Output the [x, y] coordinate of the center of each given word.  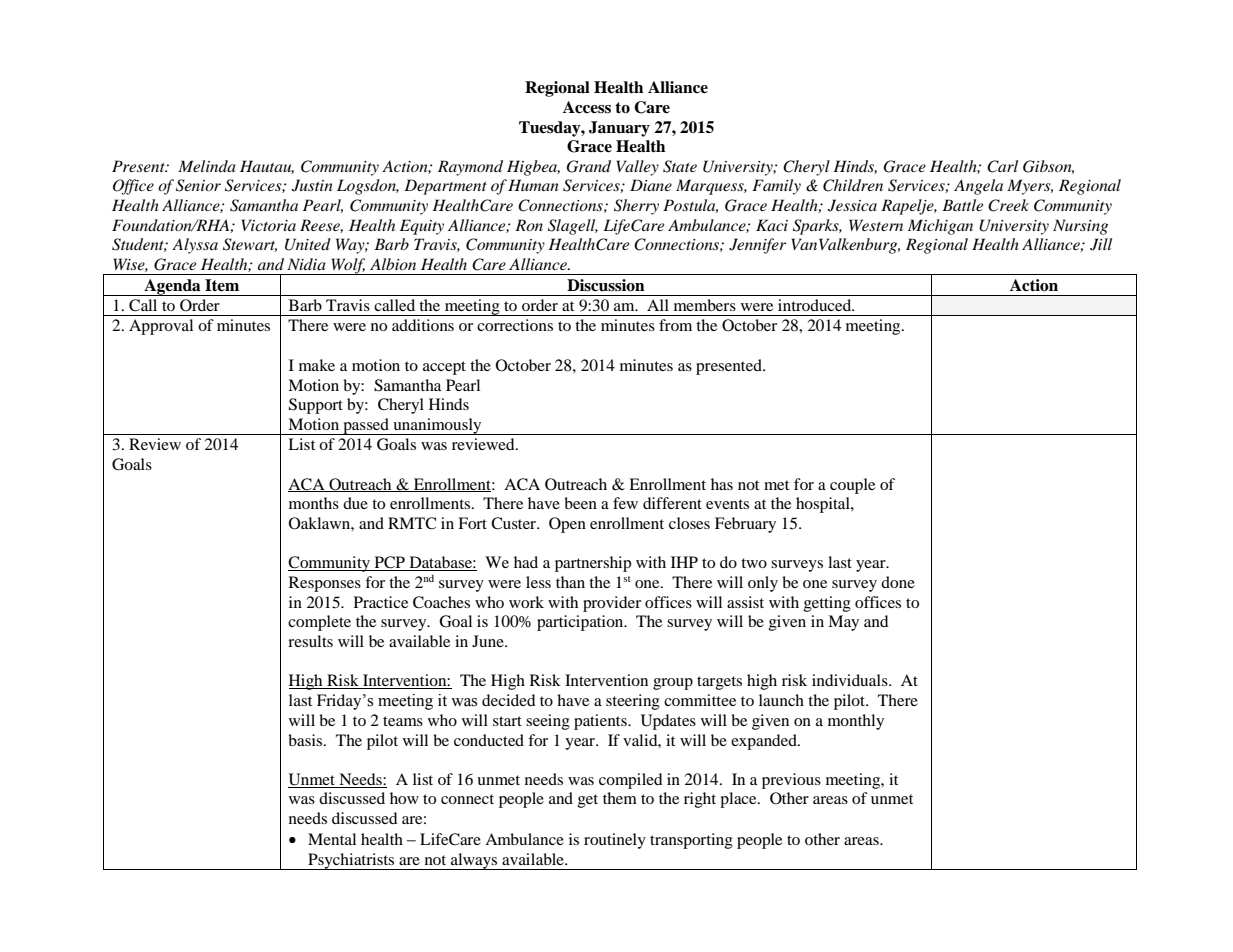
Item [222, 285]
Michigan [940, 227]
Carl [1002, 166]
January [619, 129]
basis [306, 740]
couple [852, 486]
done [898, 582]
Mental [332, 839]
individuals [851, 680]
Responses [325, 584]
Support [316, 406]
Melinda [207, 166]
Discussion [606, 285]
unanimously [437, 426]
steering [633, 702]
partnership [593, 564]
